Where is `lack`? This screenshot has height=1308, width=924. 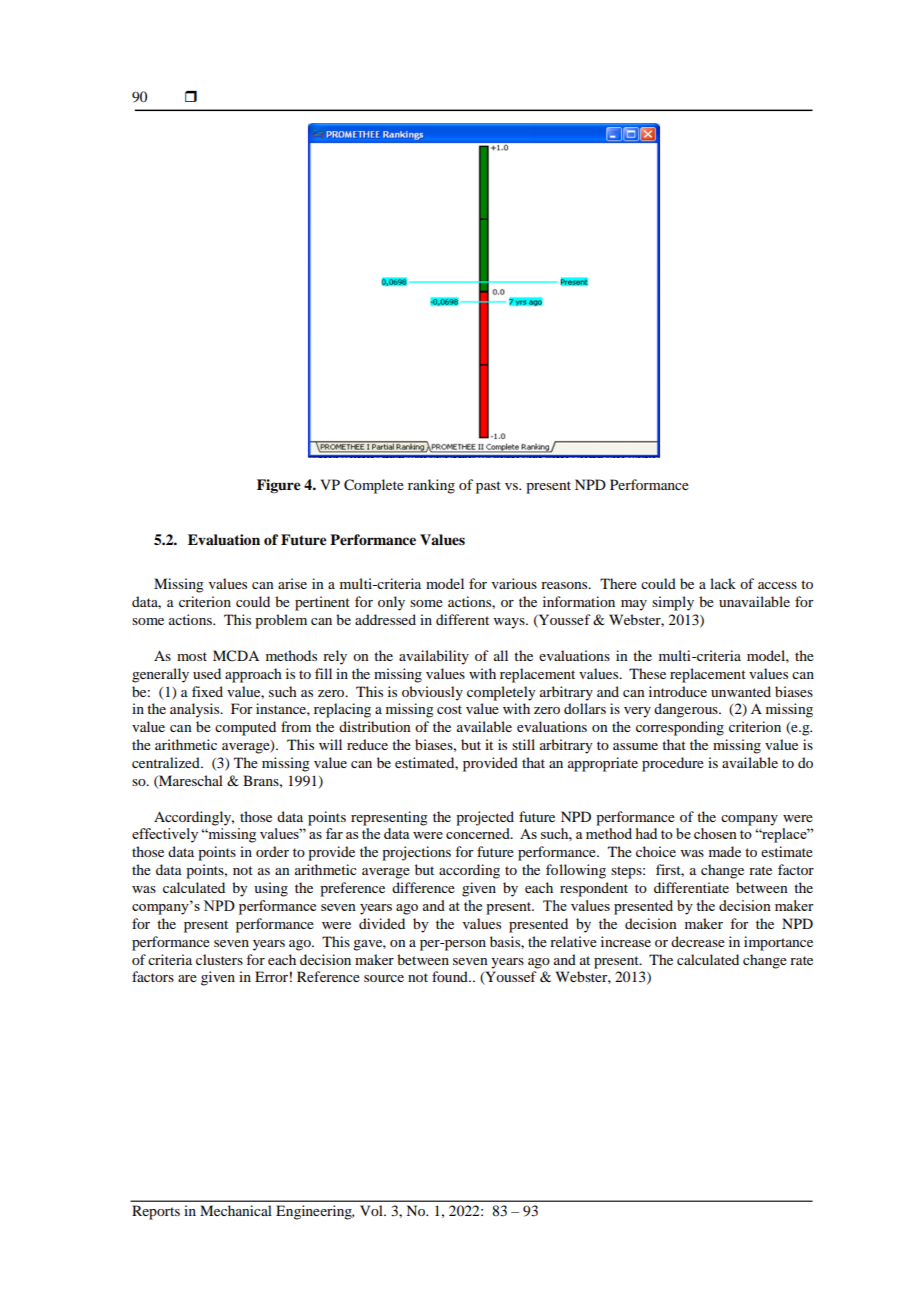
lack is located at coordinates (723, 583).
